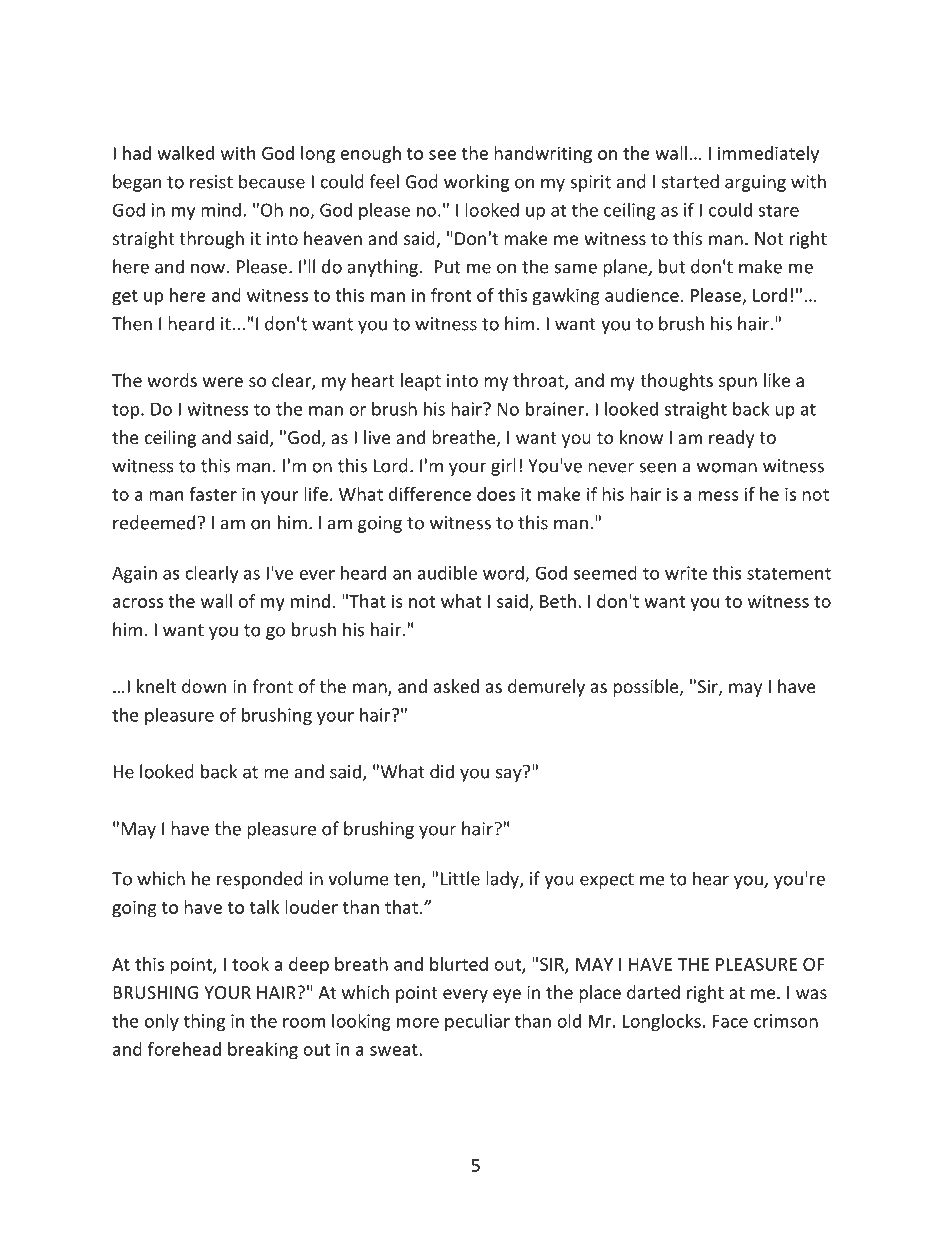 The width and height of the screenshot is (952, 1233). What do you see at coordinates (211, 182) in the screenshot?
I see `resist` at bounding box center [211, 182].
